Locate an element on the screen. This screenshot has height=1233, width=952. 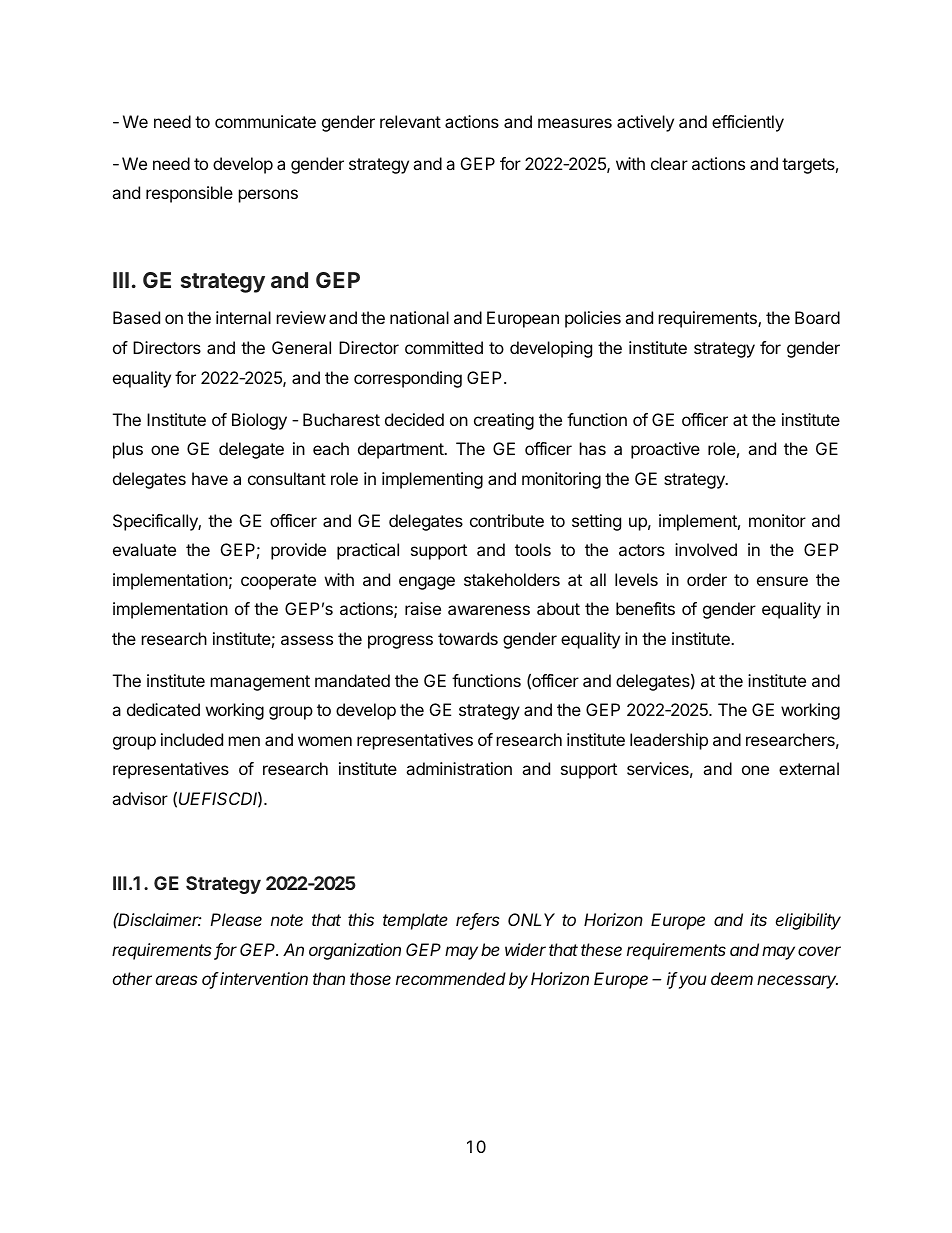
Biology is located at coordinates (259, 421).
